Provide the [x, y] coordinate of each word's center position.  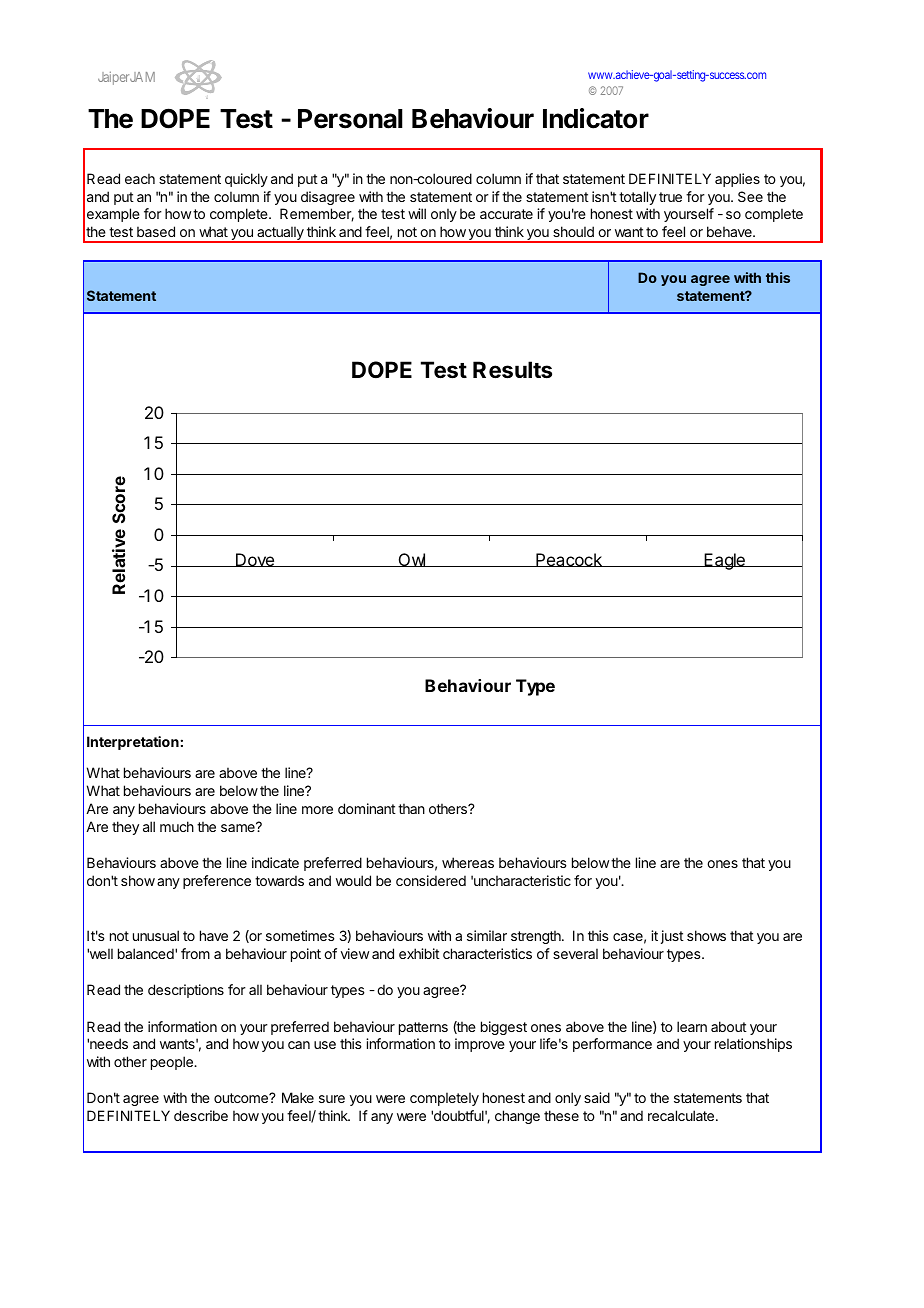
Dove [255, 560]
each [140, 178]
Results [512, 370]
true [670, 197]
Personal [350, 119]
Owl [412, 560]
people [173, 1063]
